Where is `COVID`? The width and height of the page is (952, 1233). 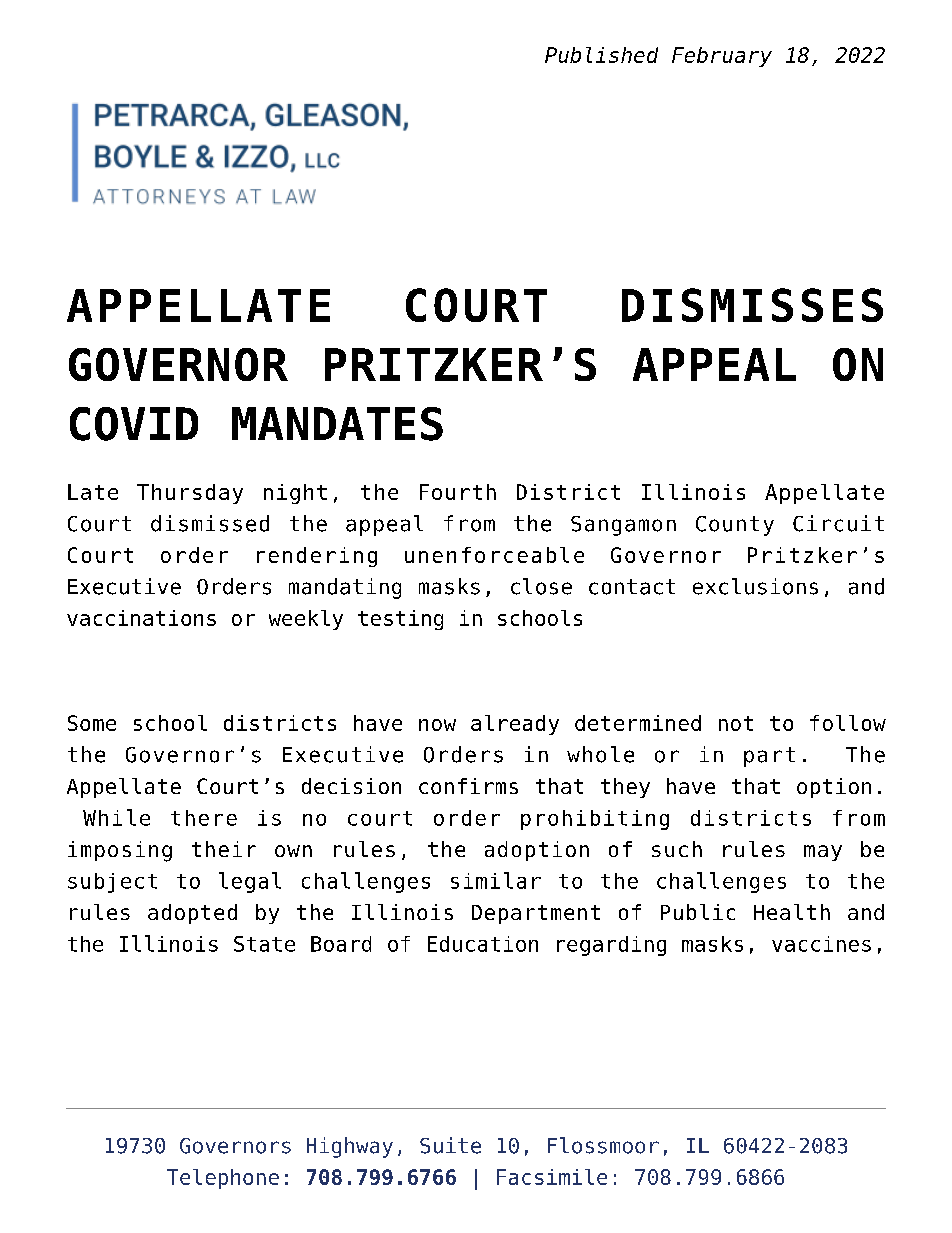
COVID is located at coordinates (134, 424).
